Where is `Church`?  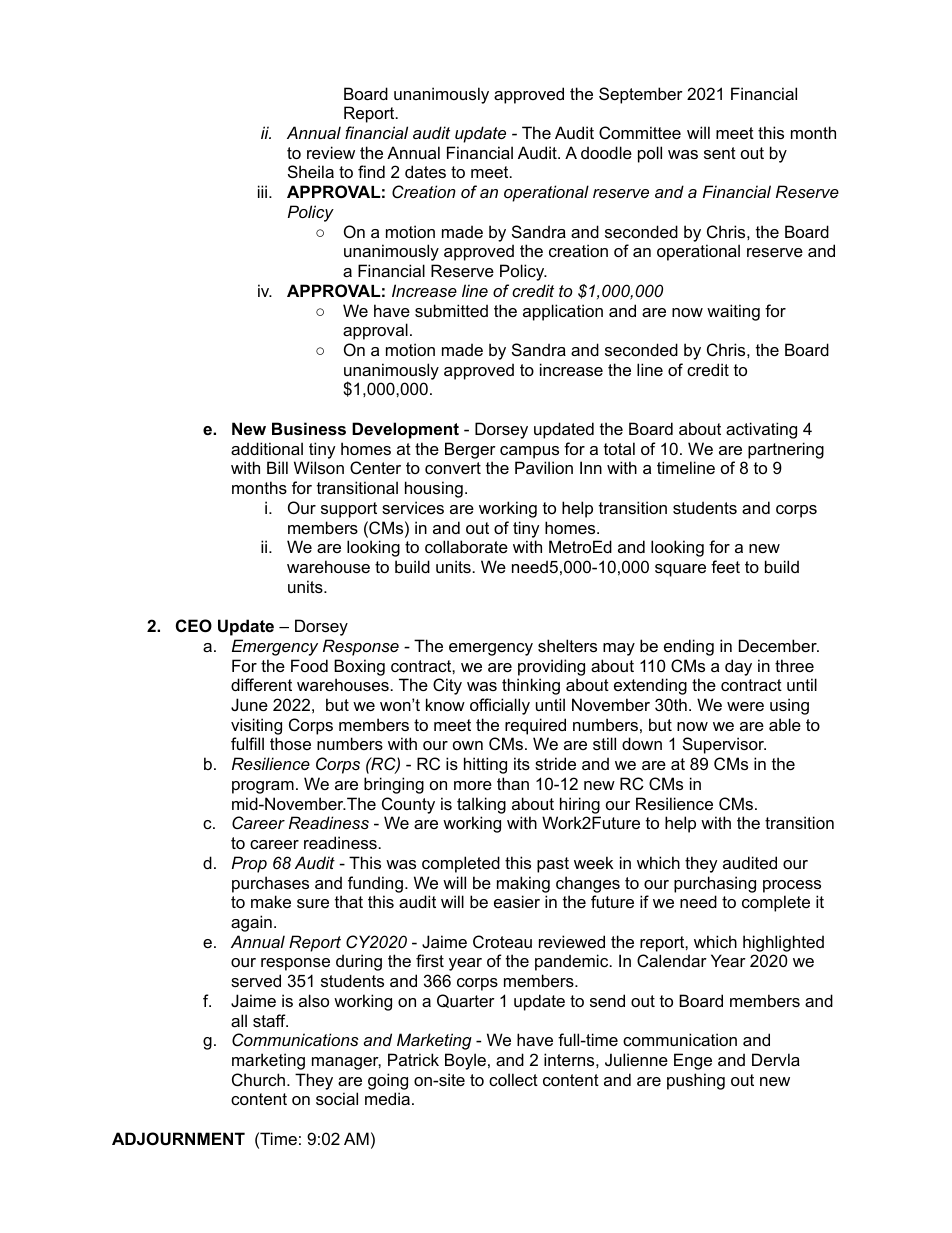
Church is located at coordinates (258, 1079).
